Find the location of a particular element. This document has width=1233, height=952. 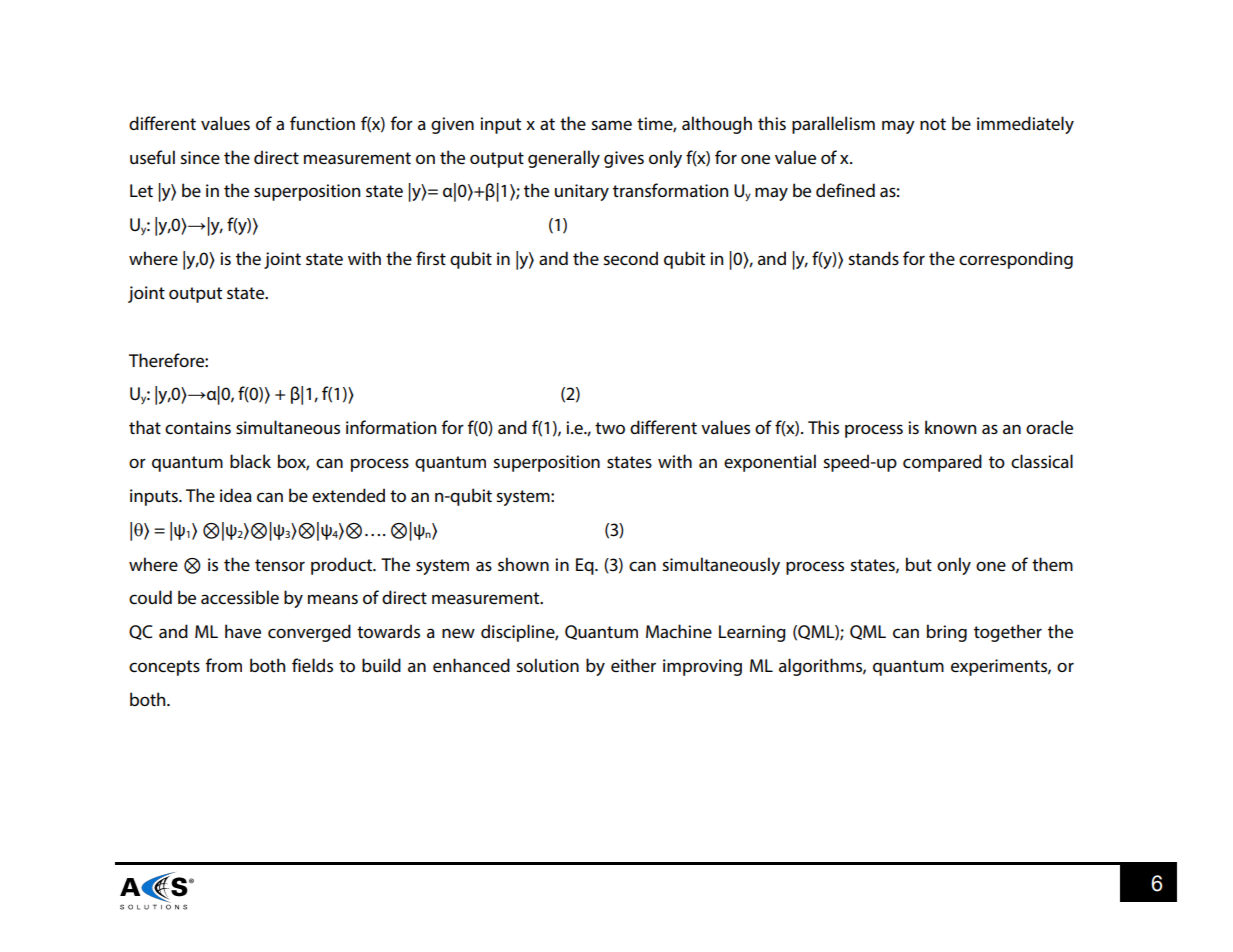

known is located at coordinates (950, 427).
